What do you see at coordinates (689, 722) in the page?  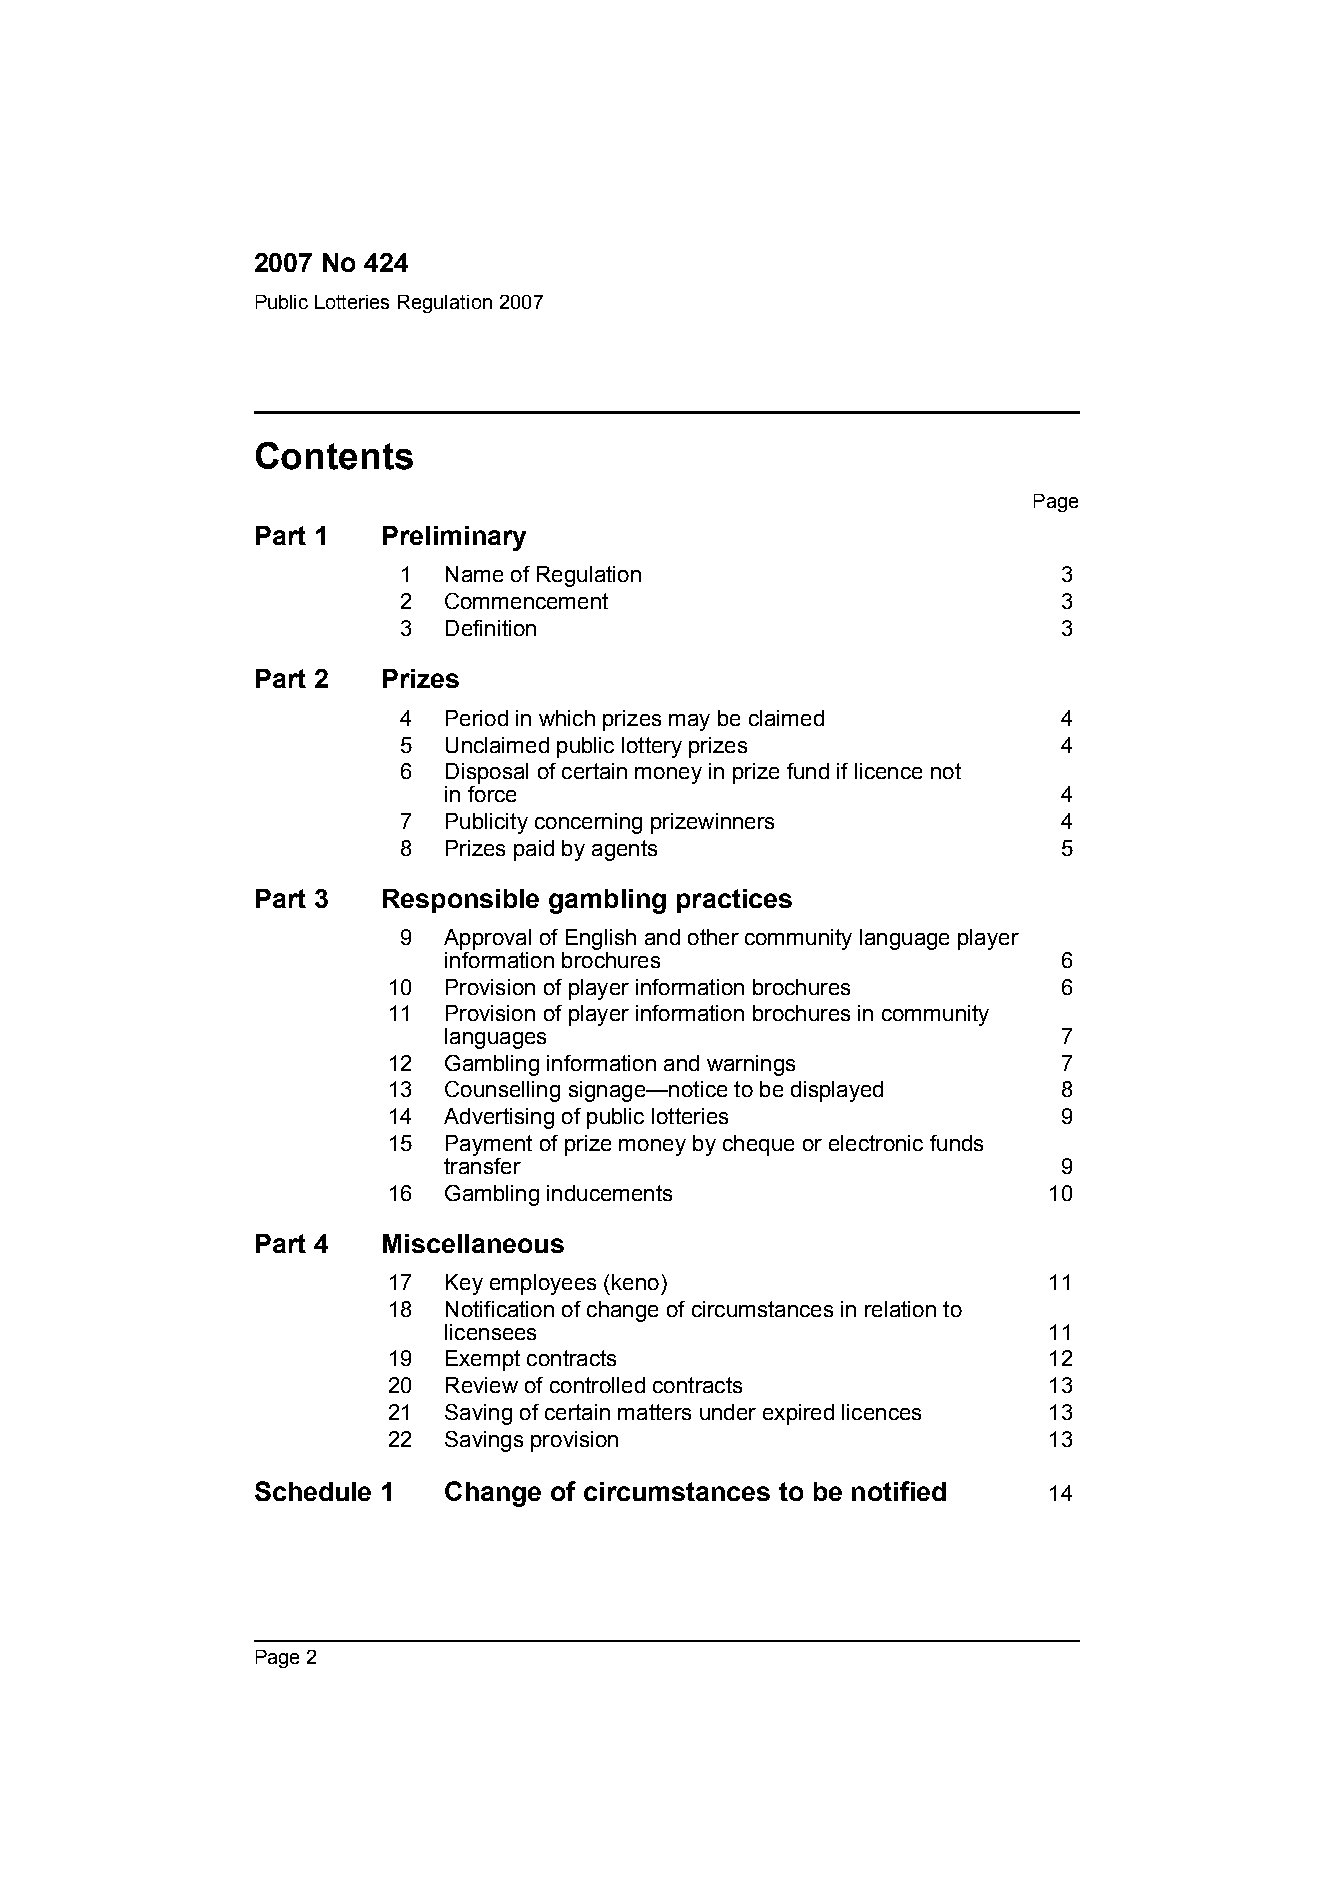 I see `may` at bounding box center [689, 722].
